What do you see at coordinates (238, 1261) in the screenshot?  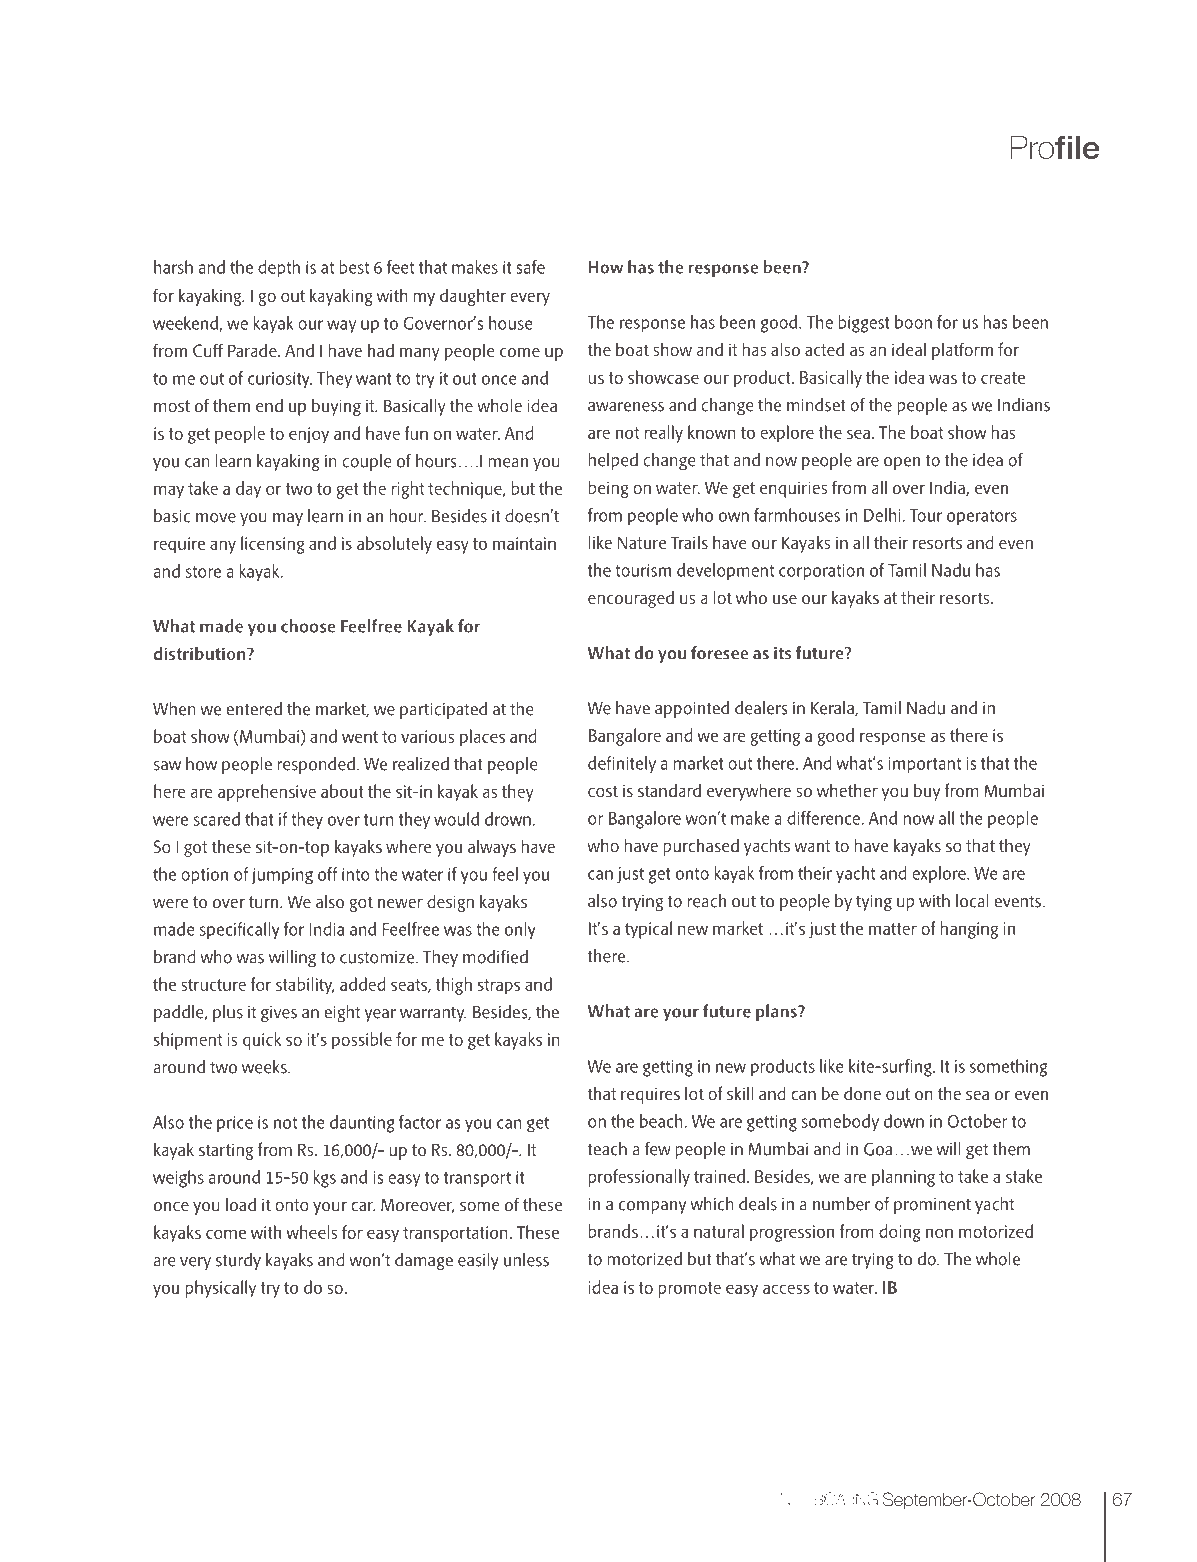 I see `sturdy` at bounding box center [238, 1261].
